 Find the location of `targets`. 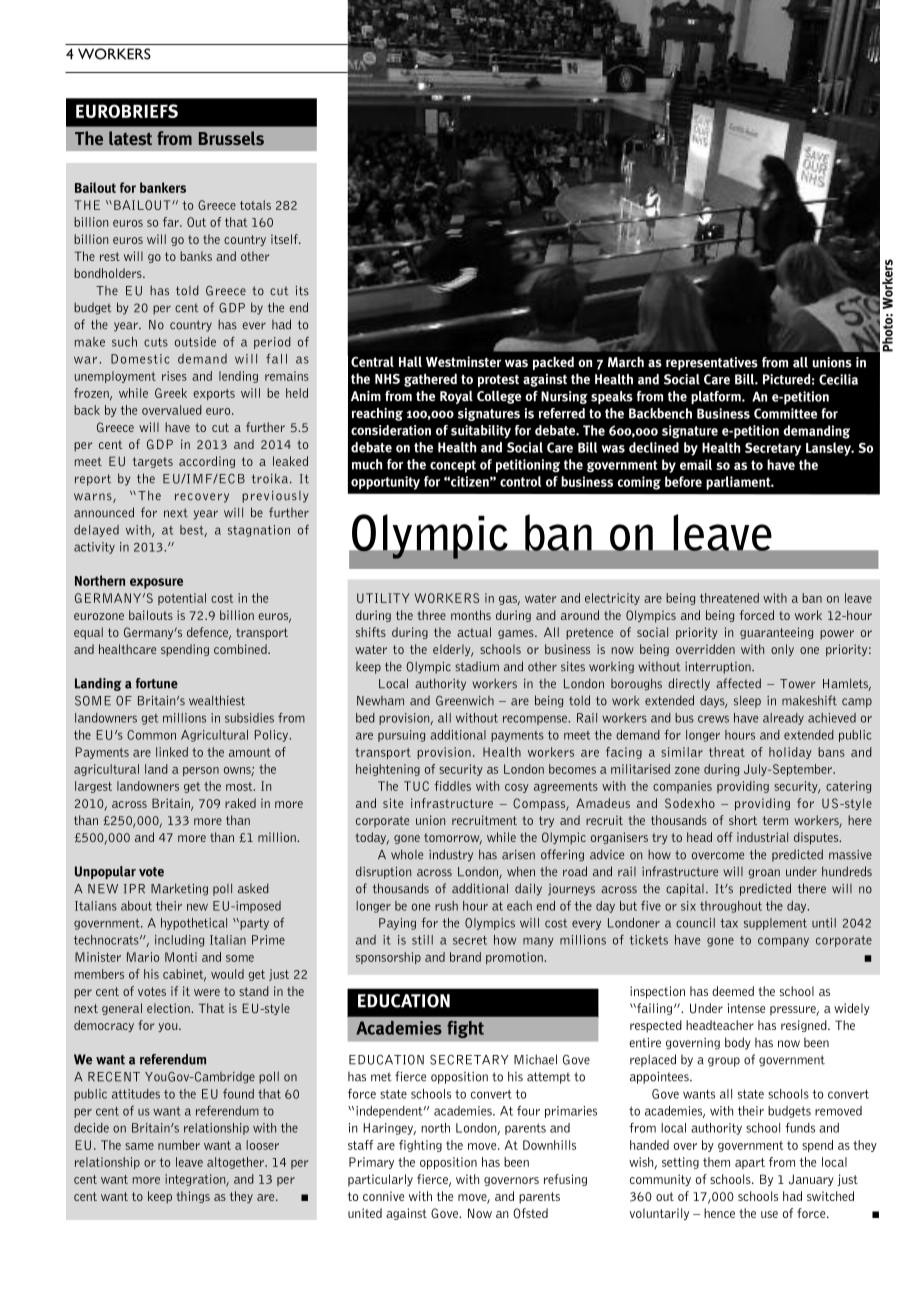

targets is located at coordinates (153, 462).
